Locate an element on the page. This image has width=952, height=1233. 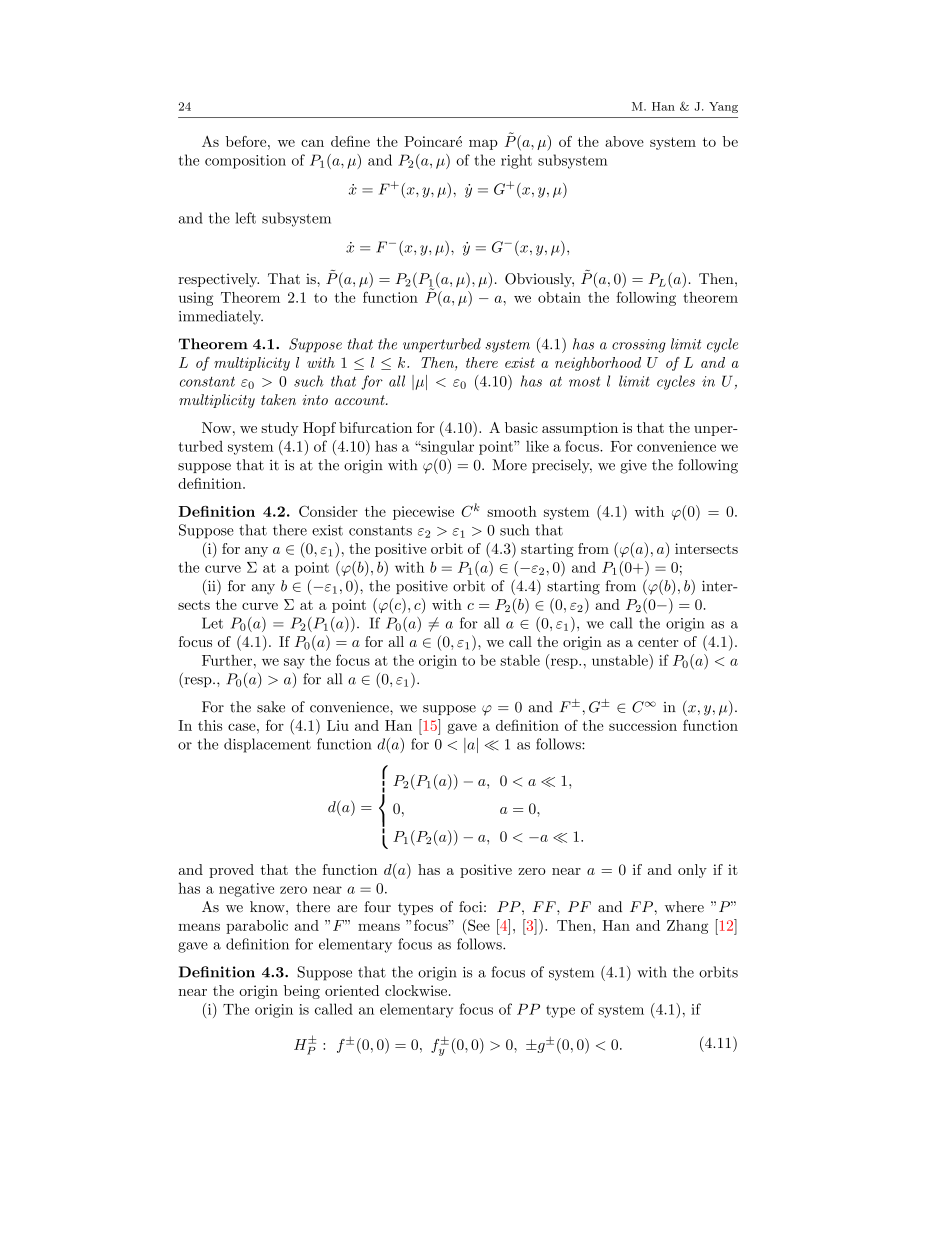
succession is located at coordinates (643, 725).
